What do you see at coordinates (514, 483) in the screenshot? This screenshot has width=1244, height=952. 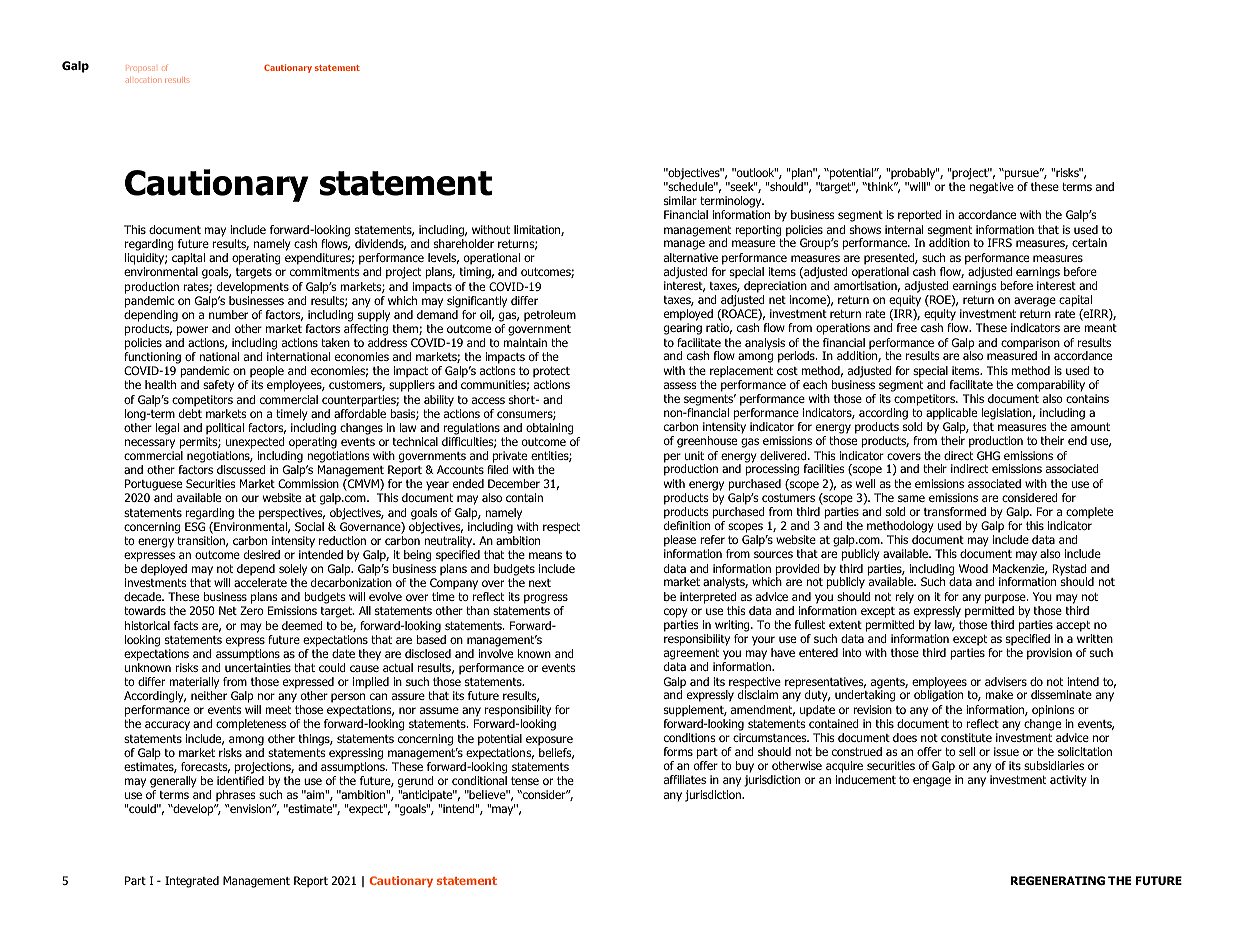 I see `December` at bounding box center [514, 483].
